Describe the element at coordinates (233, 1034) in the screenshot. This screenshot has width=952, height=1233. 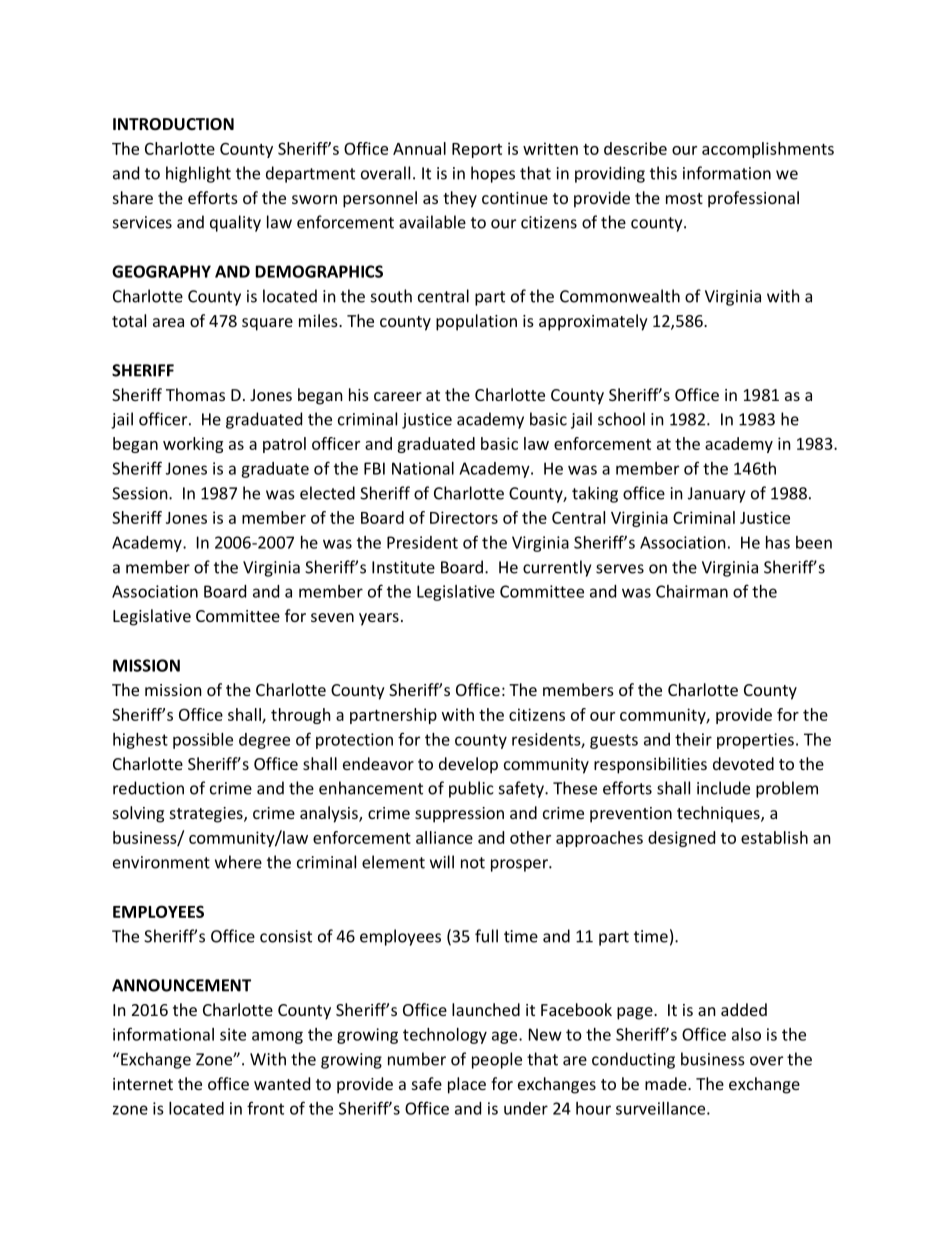
I see `site` at that location.
